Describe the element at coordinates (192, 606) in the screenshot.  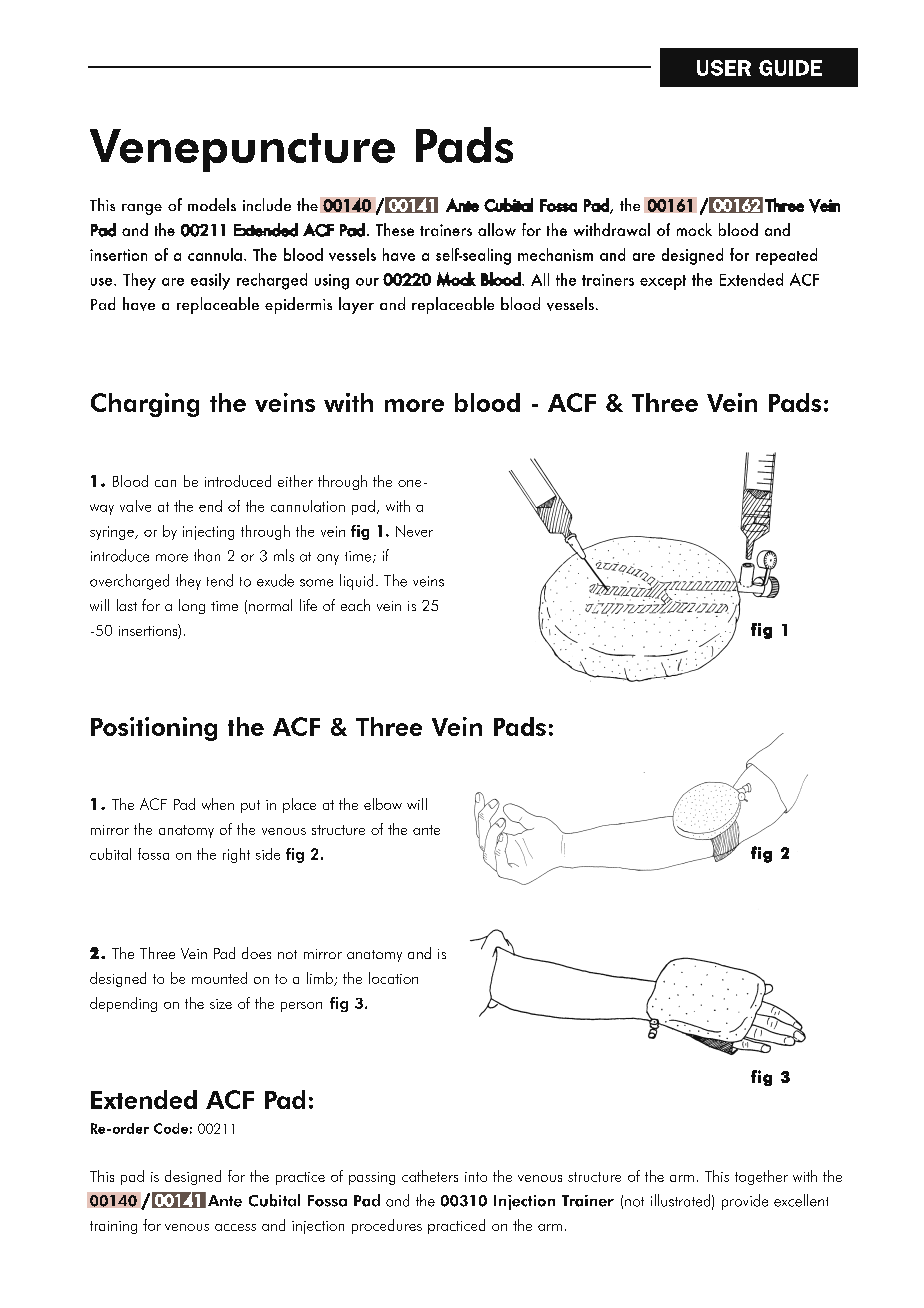
I see `long` at that location.
